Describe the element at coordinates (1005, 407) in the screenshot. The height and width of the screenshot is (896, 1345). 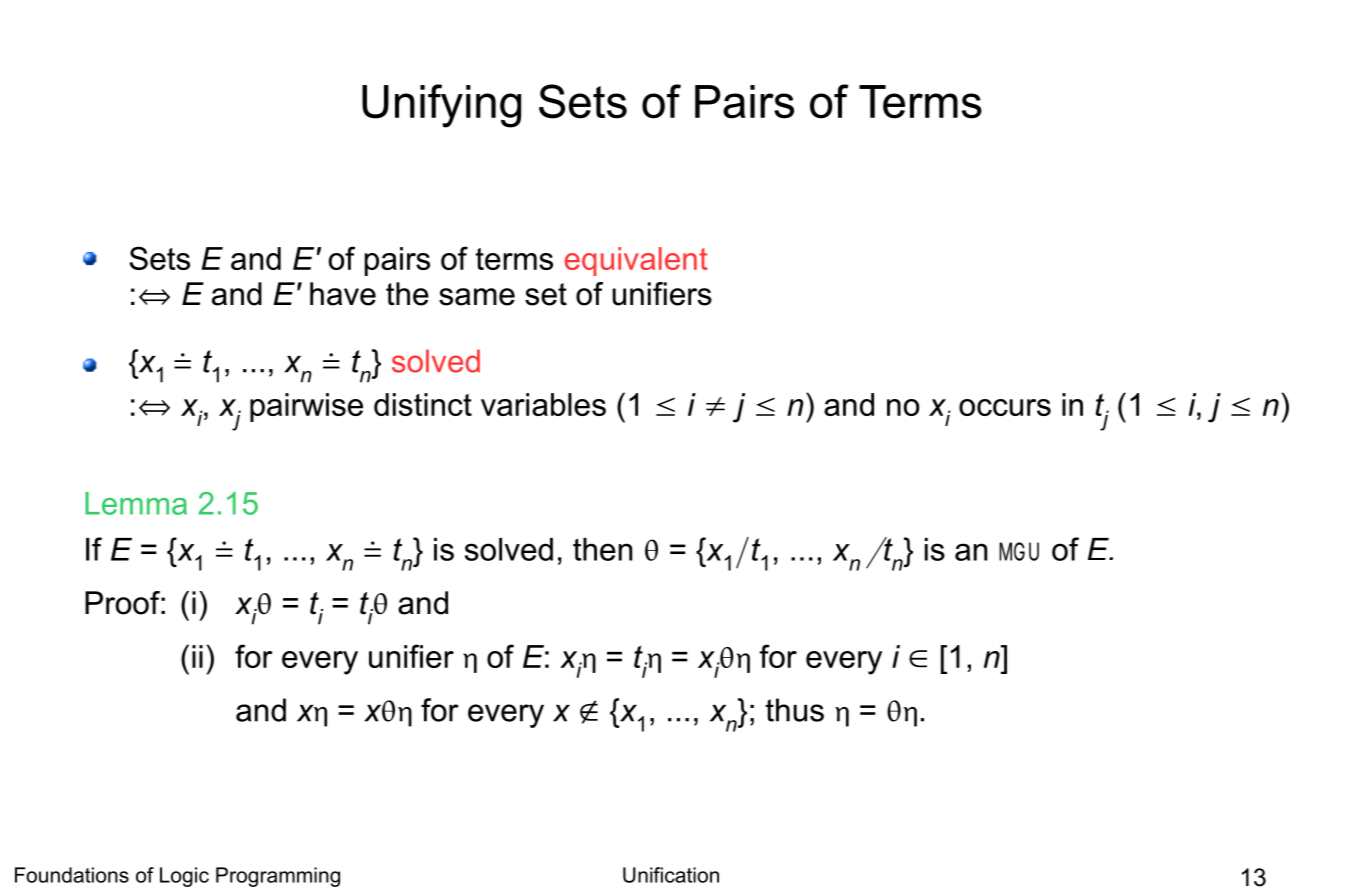
I see `occurs` at that location.
